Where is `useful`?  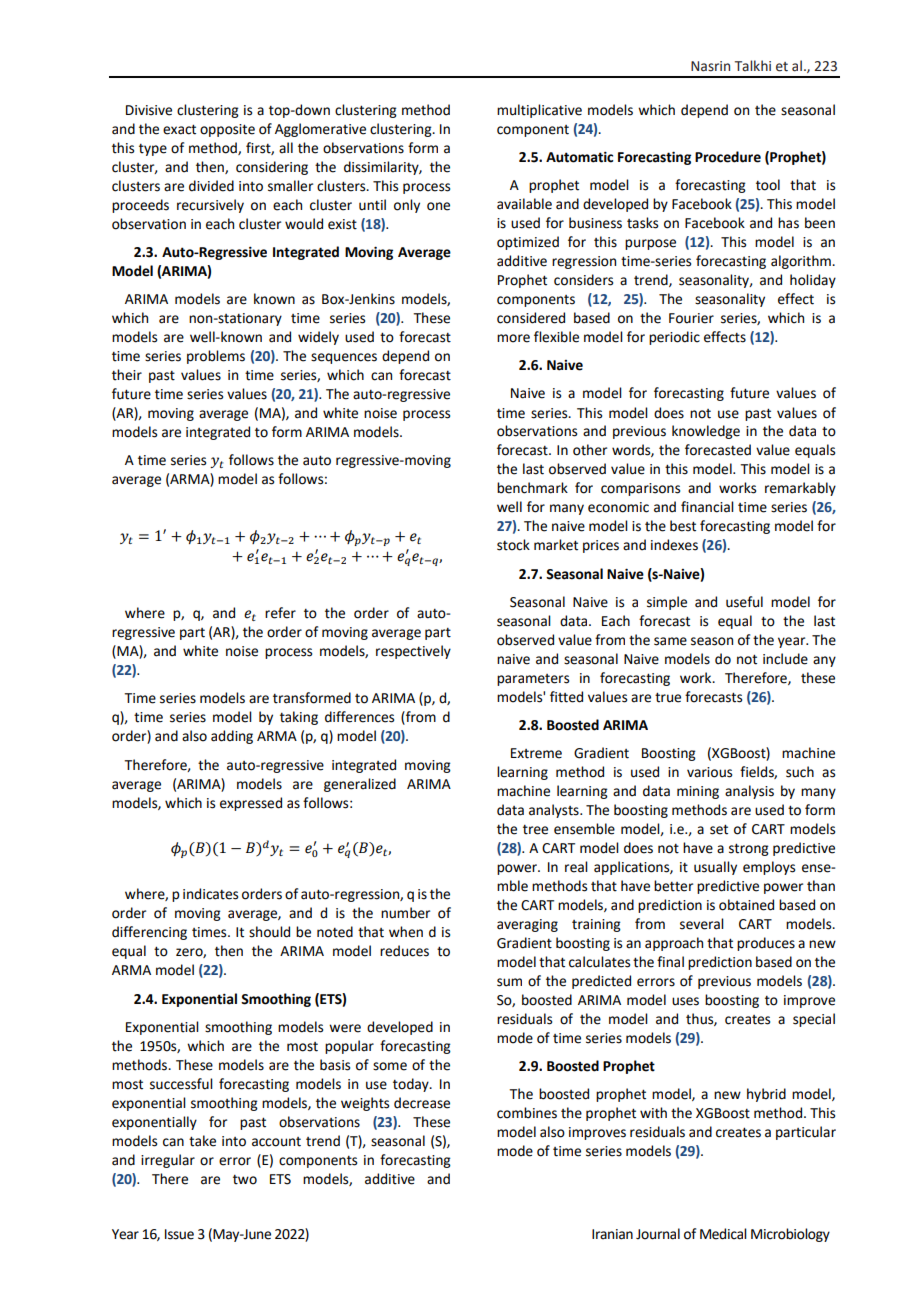
useful is located at coordinates (744, 602).
